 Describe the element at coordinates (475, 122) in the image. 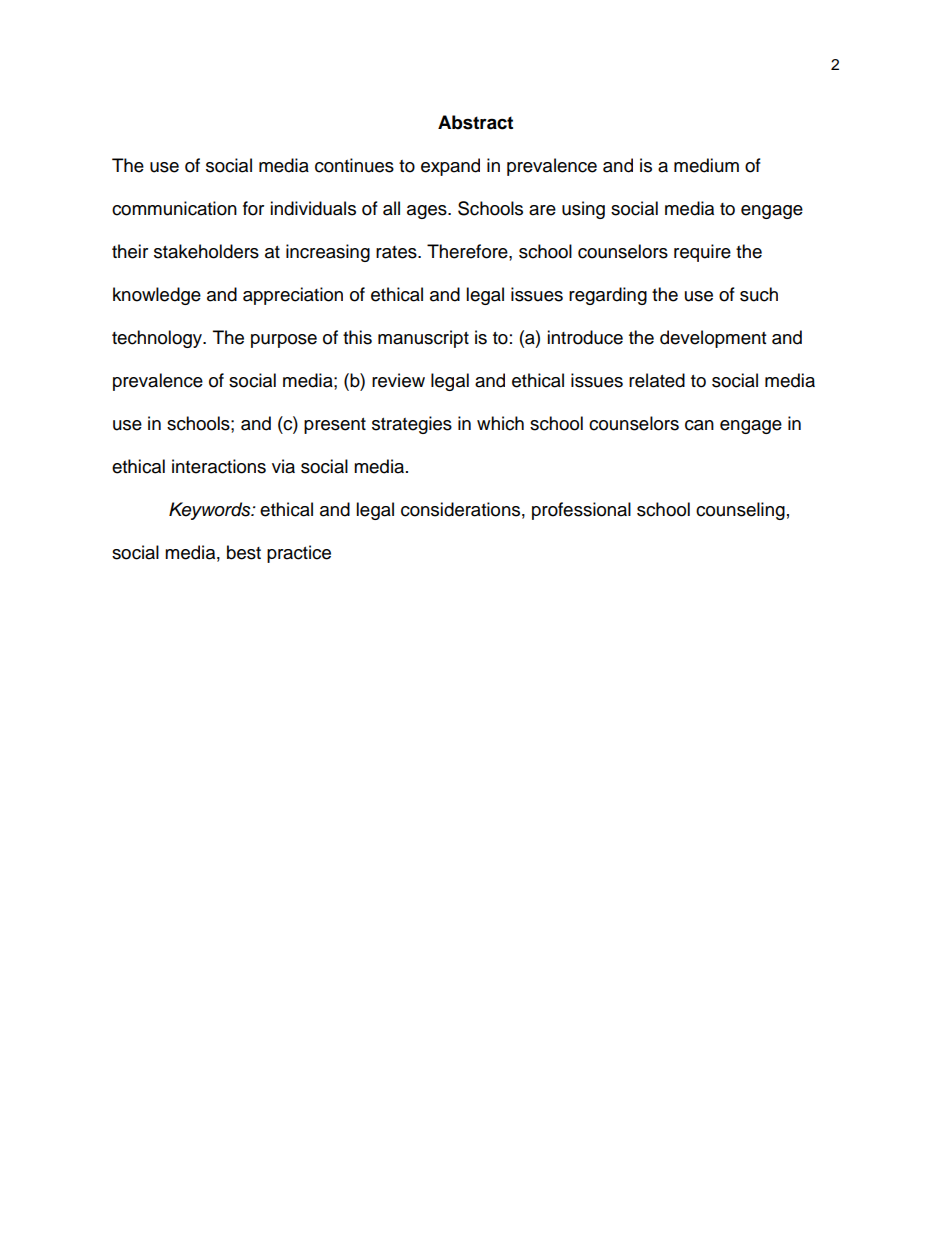

I see `Abstract` at that location.
